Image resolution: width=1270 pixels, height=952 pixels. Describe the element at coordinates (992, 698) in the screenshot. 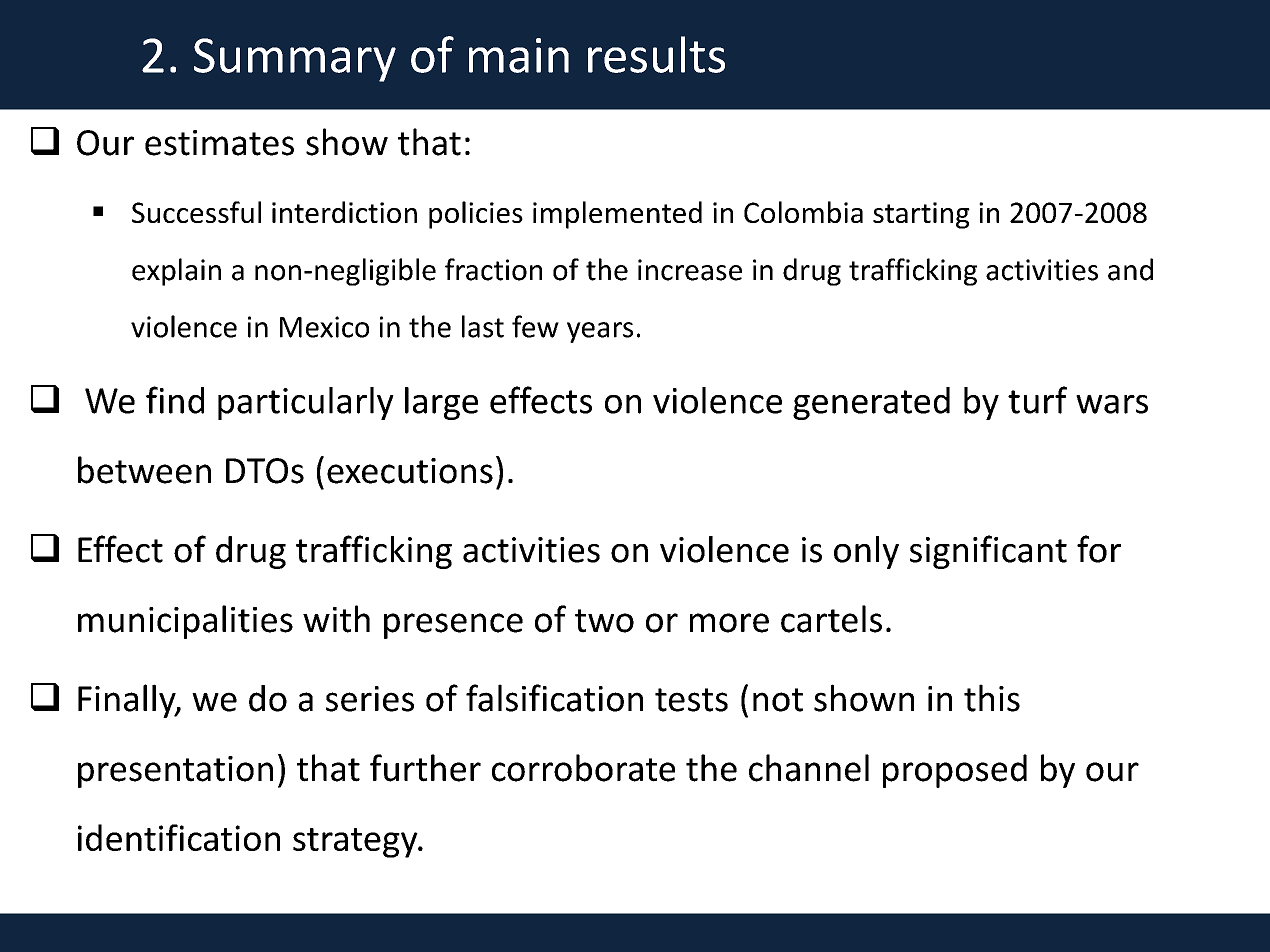

I see `this` at that location.
